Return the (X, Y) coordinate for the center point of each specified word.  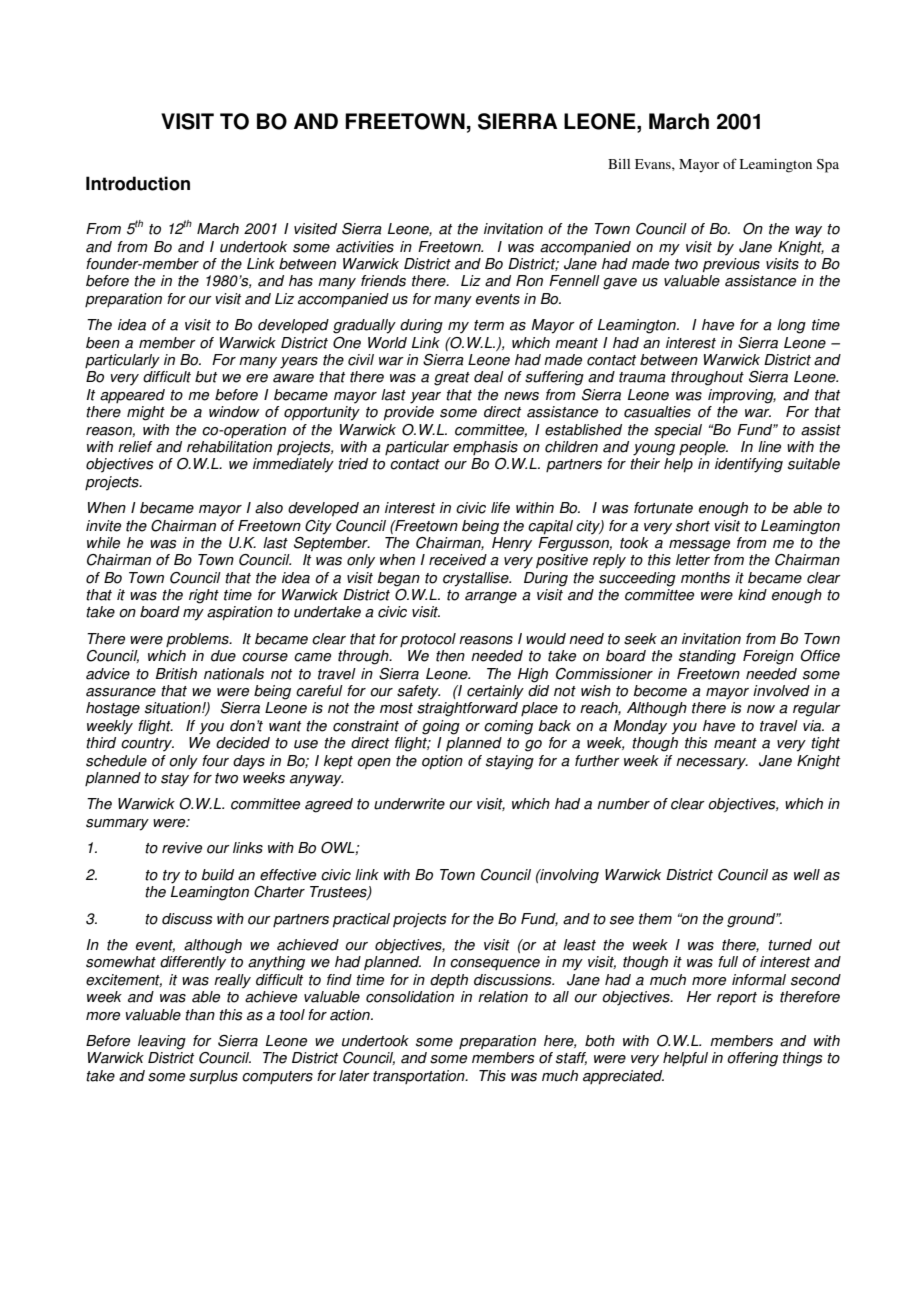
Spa (828, 166)
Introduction (138, 183)
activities (365, 247)
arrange (491, 598)
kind (752, 595)
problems (198, 640)
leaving (162, 1042)
